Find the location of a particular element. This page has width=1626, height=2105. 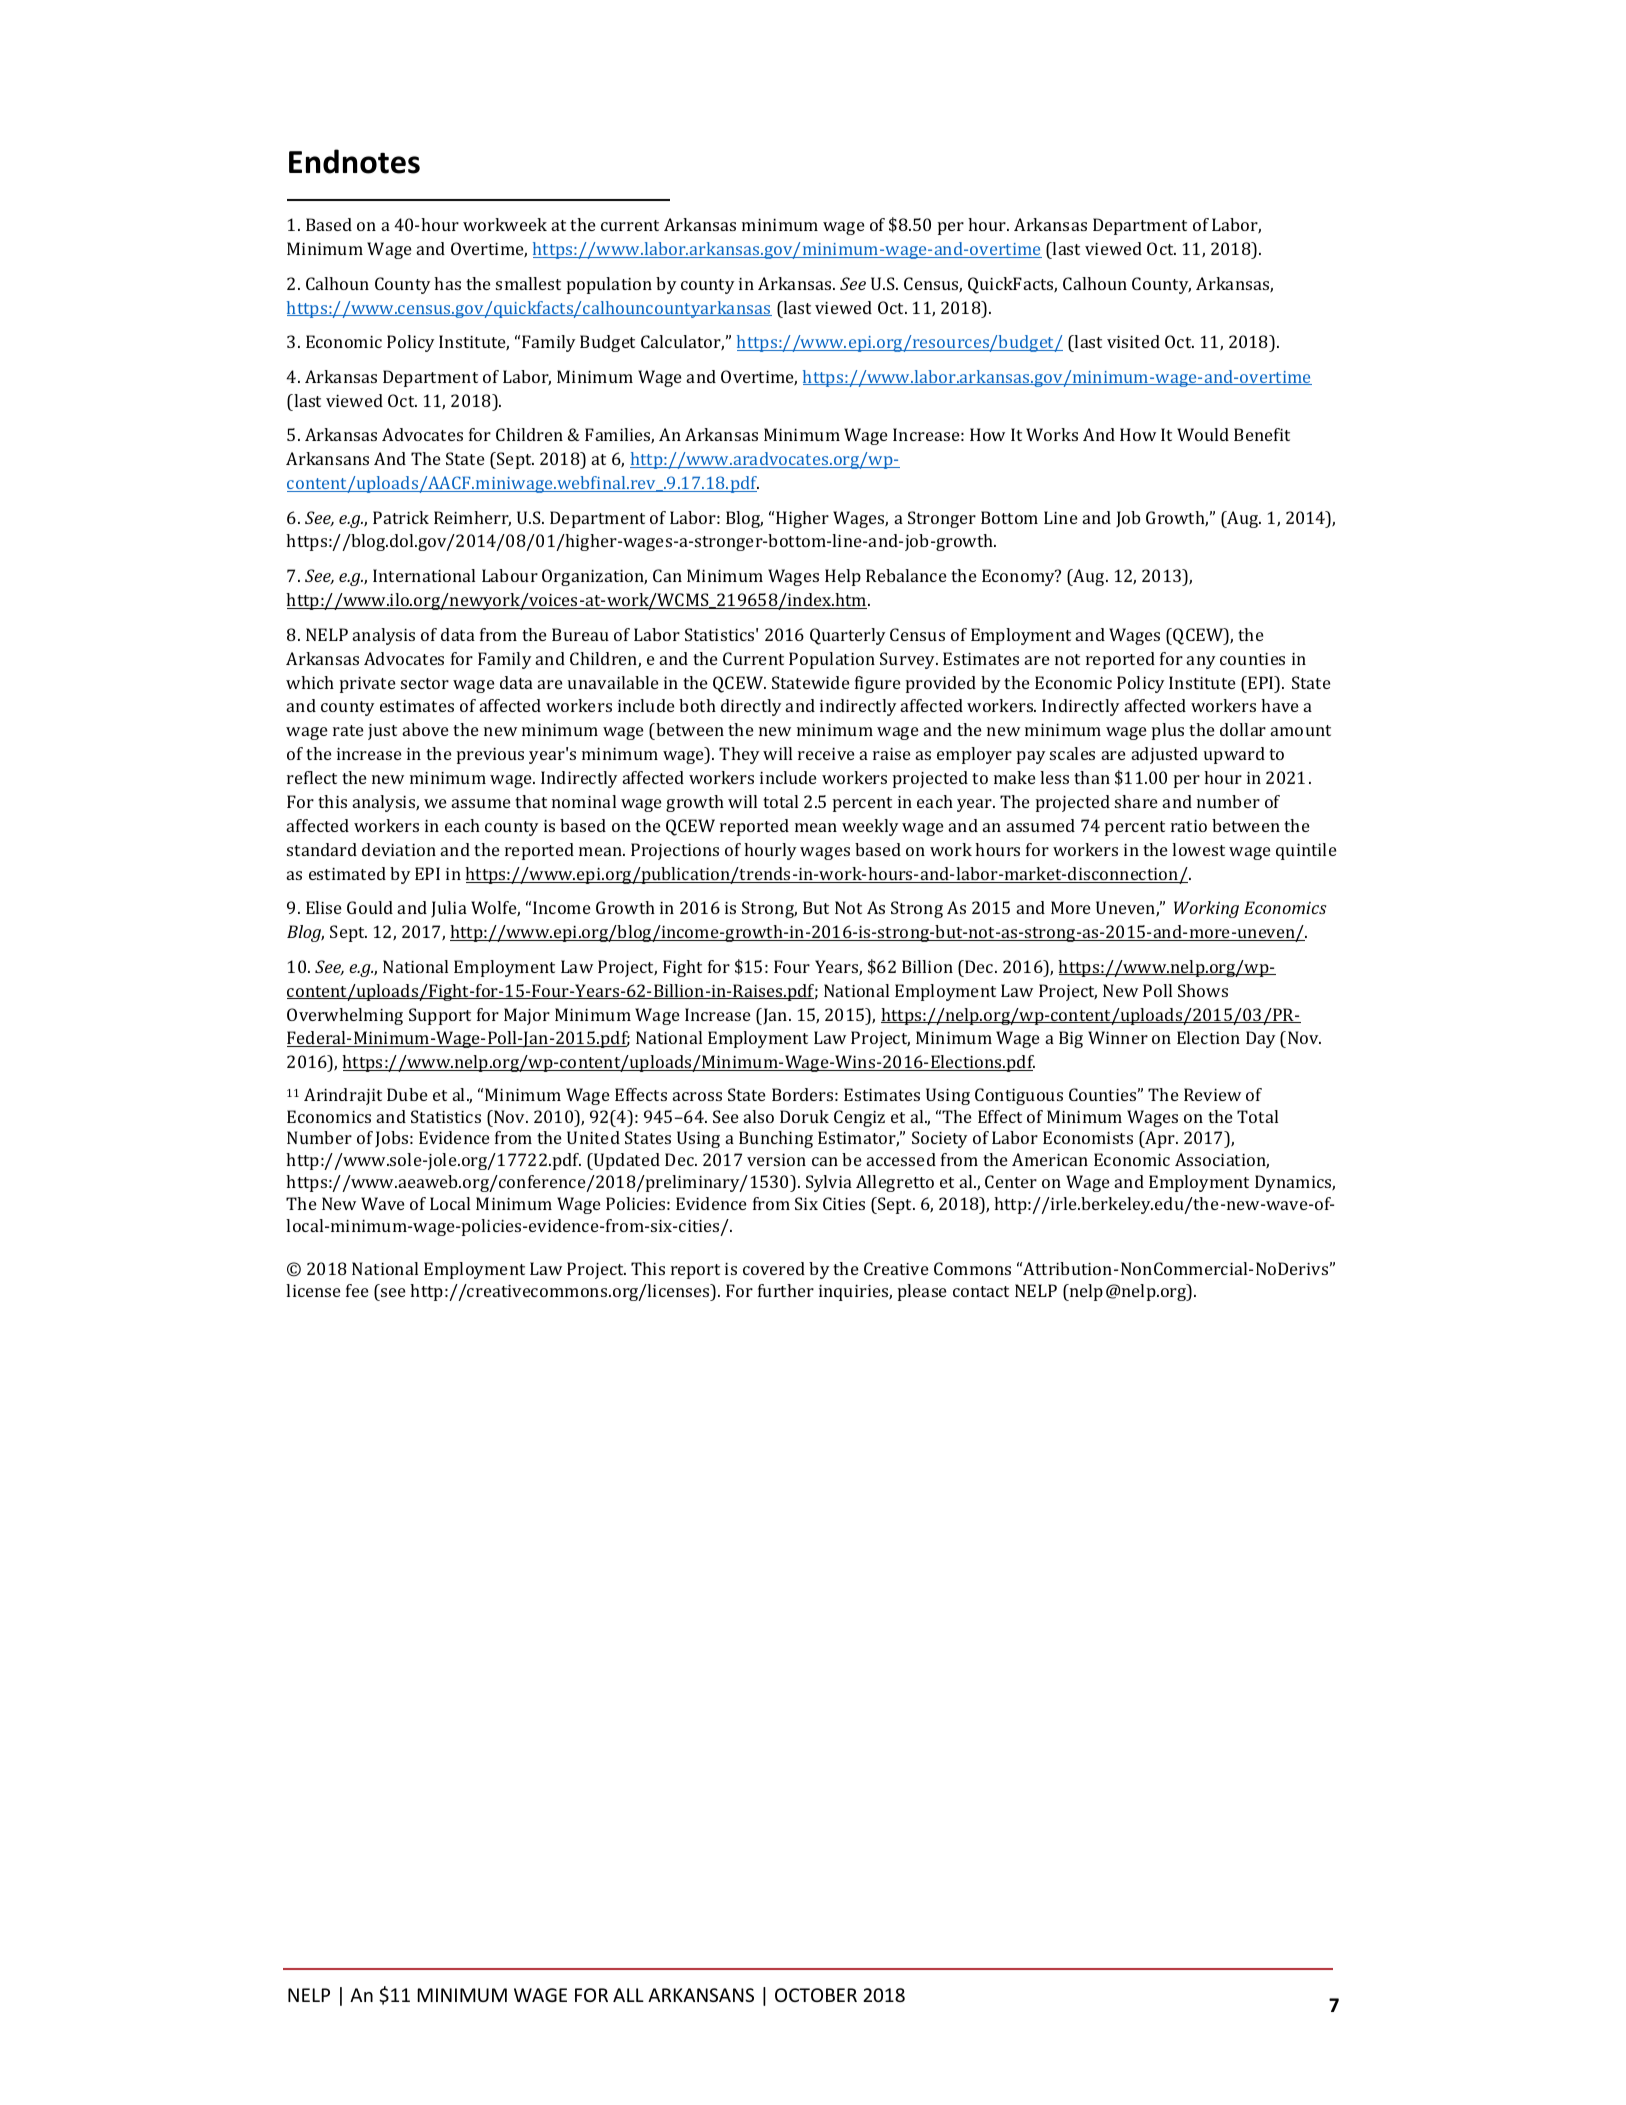

further is located at coordinates (786, 1290).
